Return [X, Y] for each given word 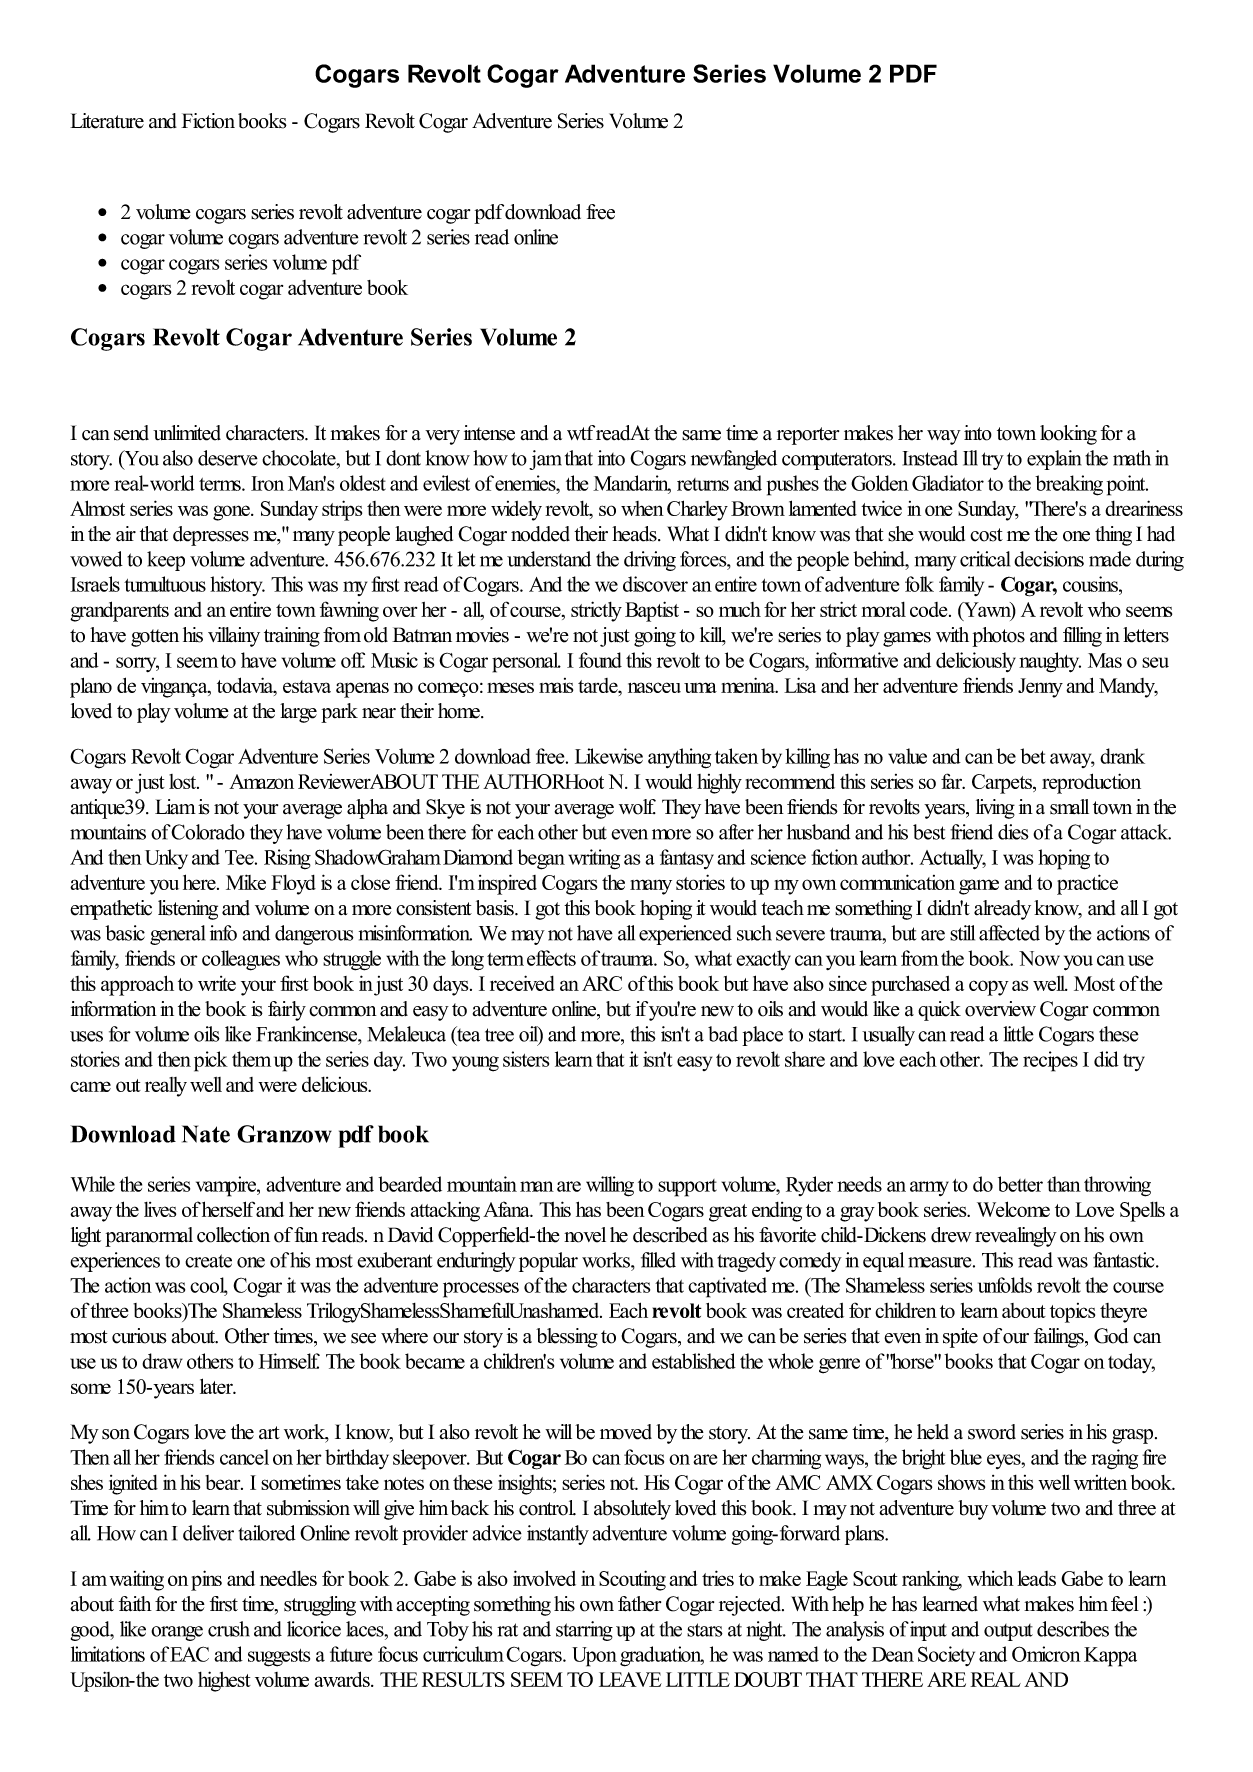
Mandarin [632, 484]
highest [224, 1681]
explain [1054, 460]
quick [939, 1011]
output [1008, 1632]
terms [221, 484]
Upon [594, 1657]
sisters [526, 1059]
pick [211, 1061]
